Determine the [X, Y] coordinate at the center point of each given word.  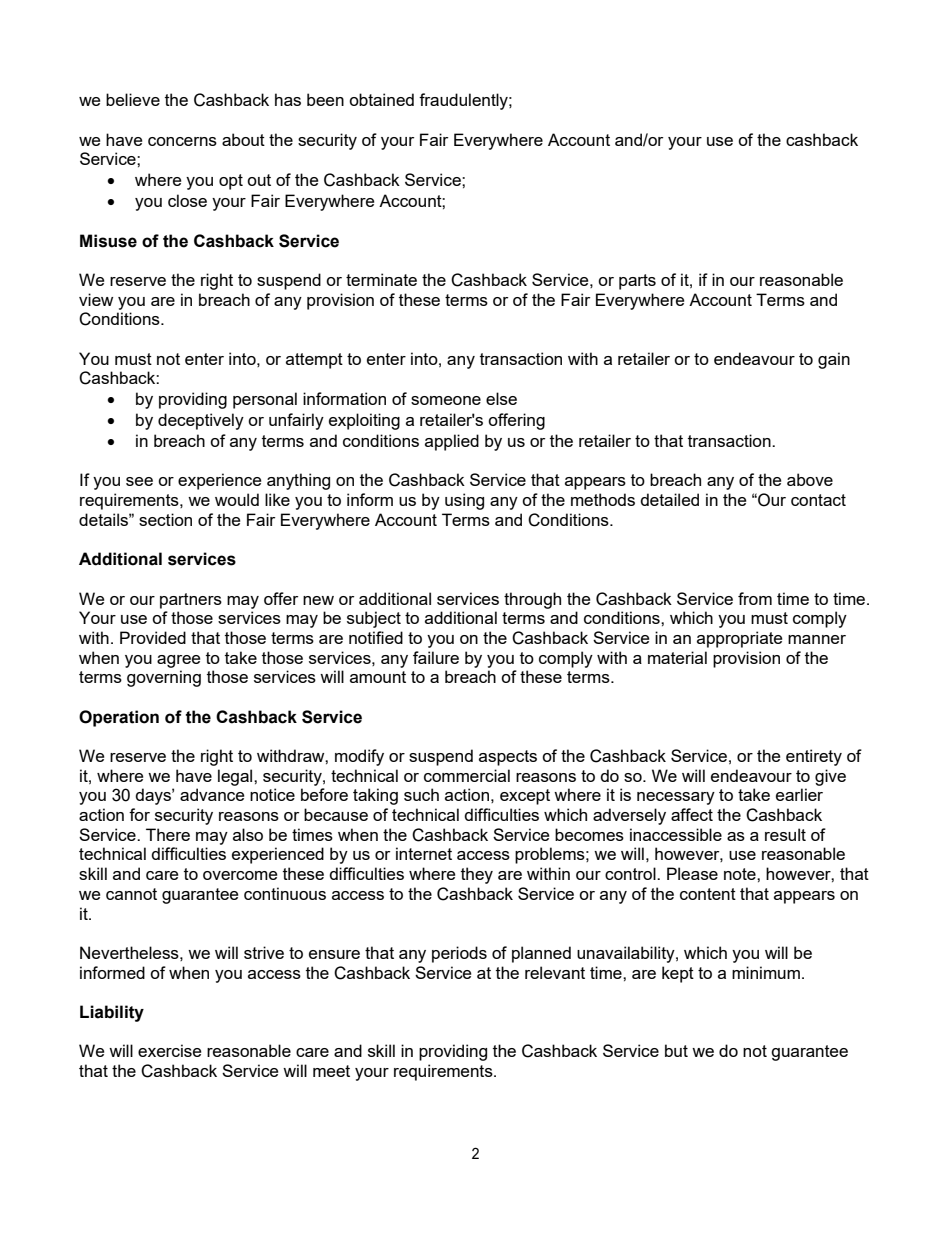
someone [446, 400]
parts [637, 282]
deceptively [201, 421]
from [755, 598]
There [168, 834]
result [785, 834]
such [421, 794]
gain [834, 360]
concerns [182, 141]
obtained [381, 99]
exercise [169, 1050]
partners [191, 601]
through [532, 600]
